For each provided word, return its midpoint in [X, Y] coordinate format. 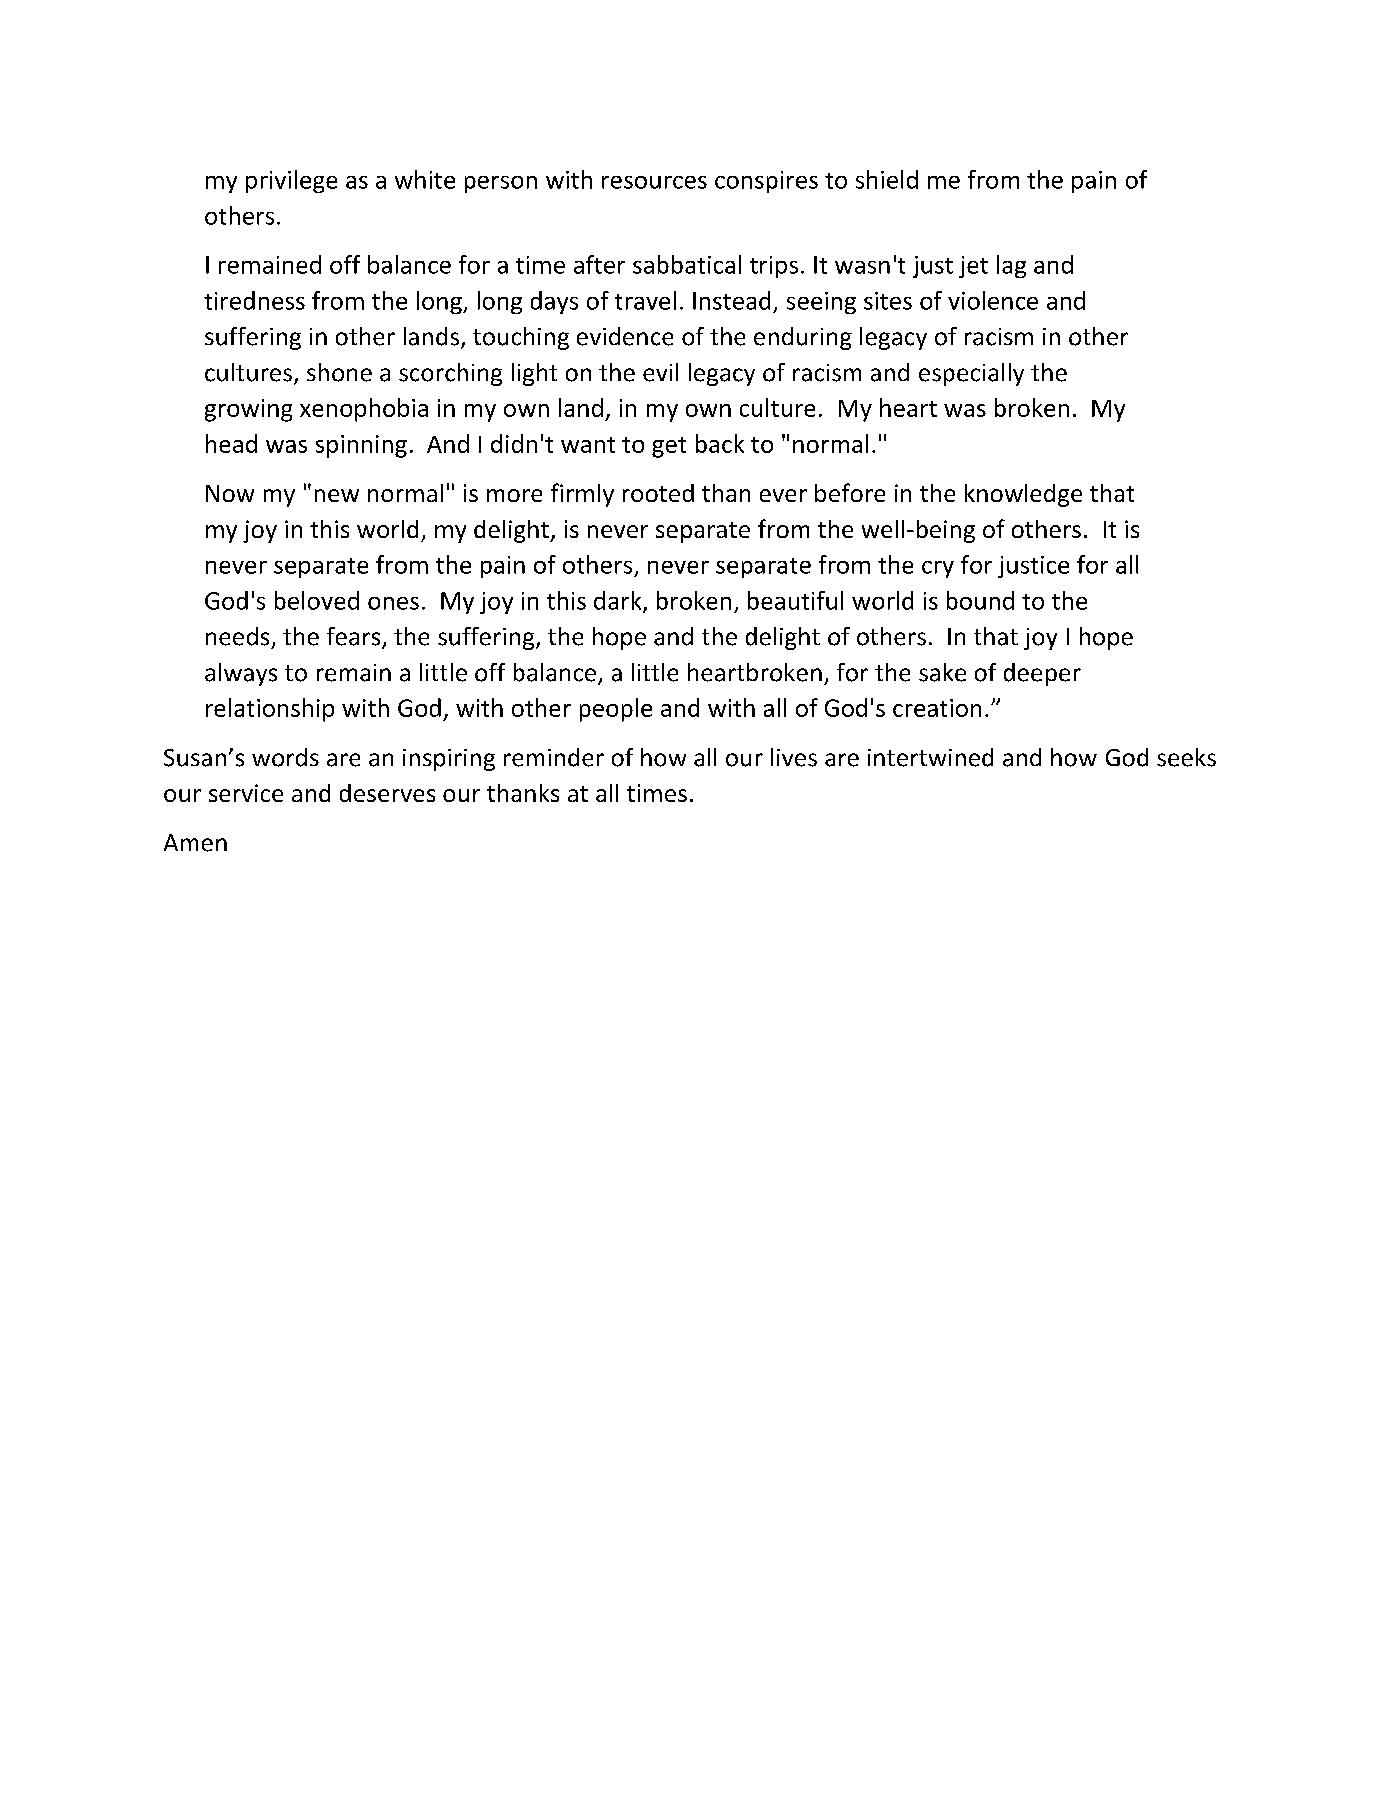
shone [339, 372]
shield [887, 179]
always [241, 674]
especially [971, 374]
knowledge [1023, 495]
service [246, 793]
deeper [1042, 674]
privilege [291, 181]
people [616, 710]
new [337, 495]
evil [660, 372]
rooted [658, 493]
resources [654, 182]
